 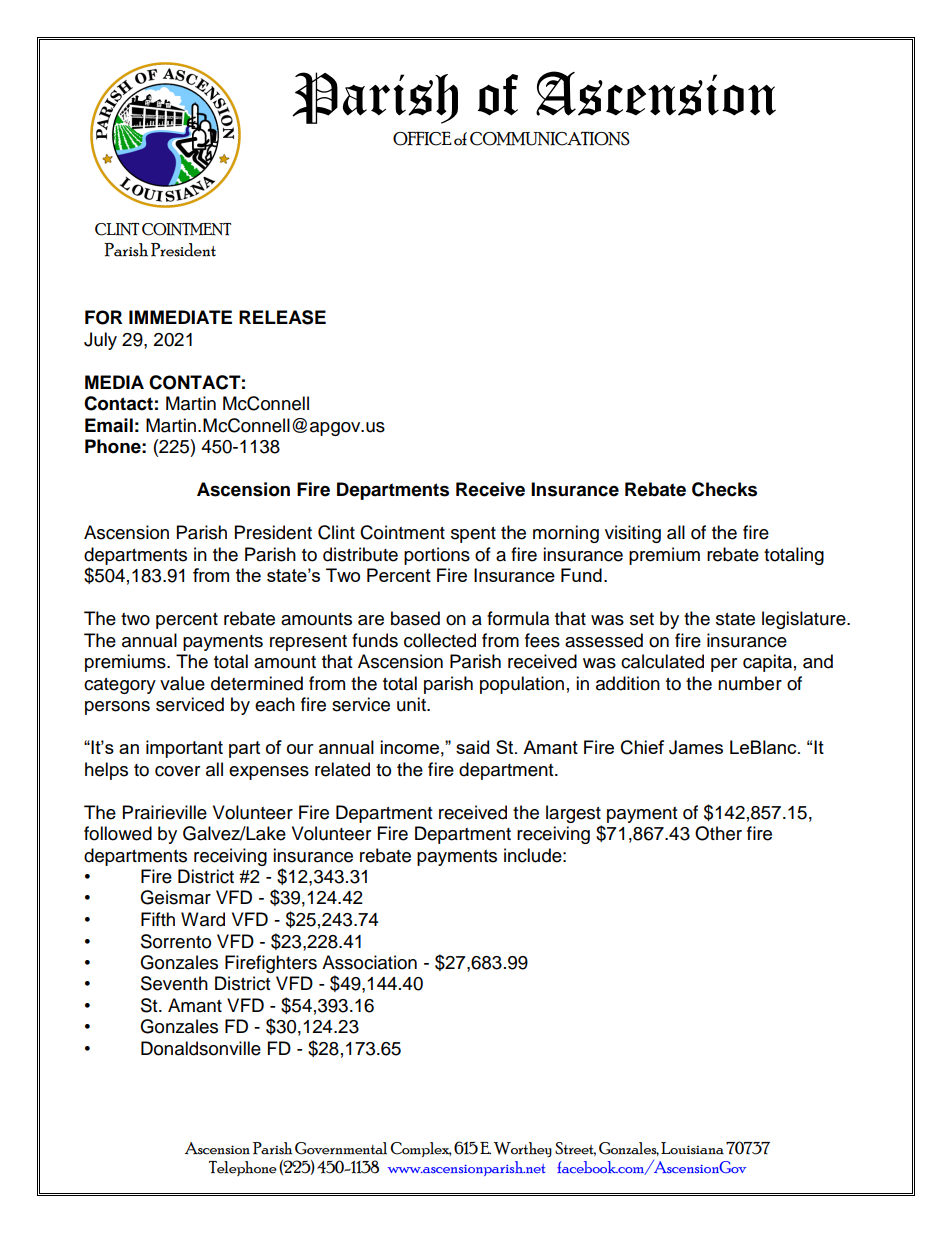 I want to click on RELEASE, so click(x=282, y=317).
